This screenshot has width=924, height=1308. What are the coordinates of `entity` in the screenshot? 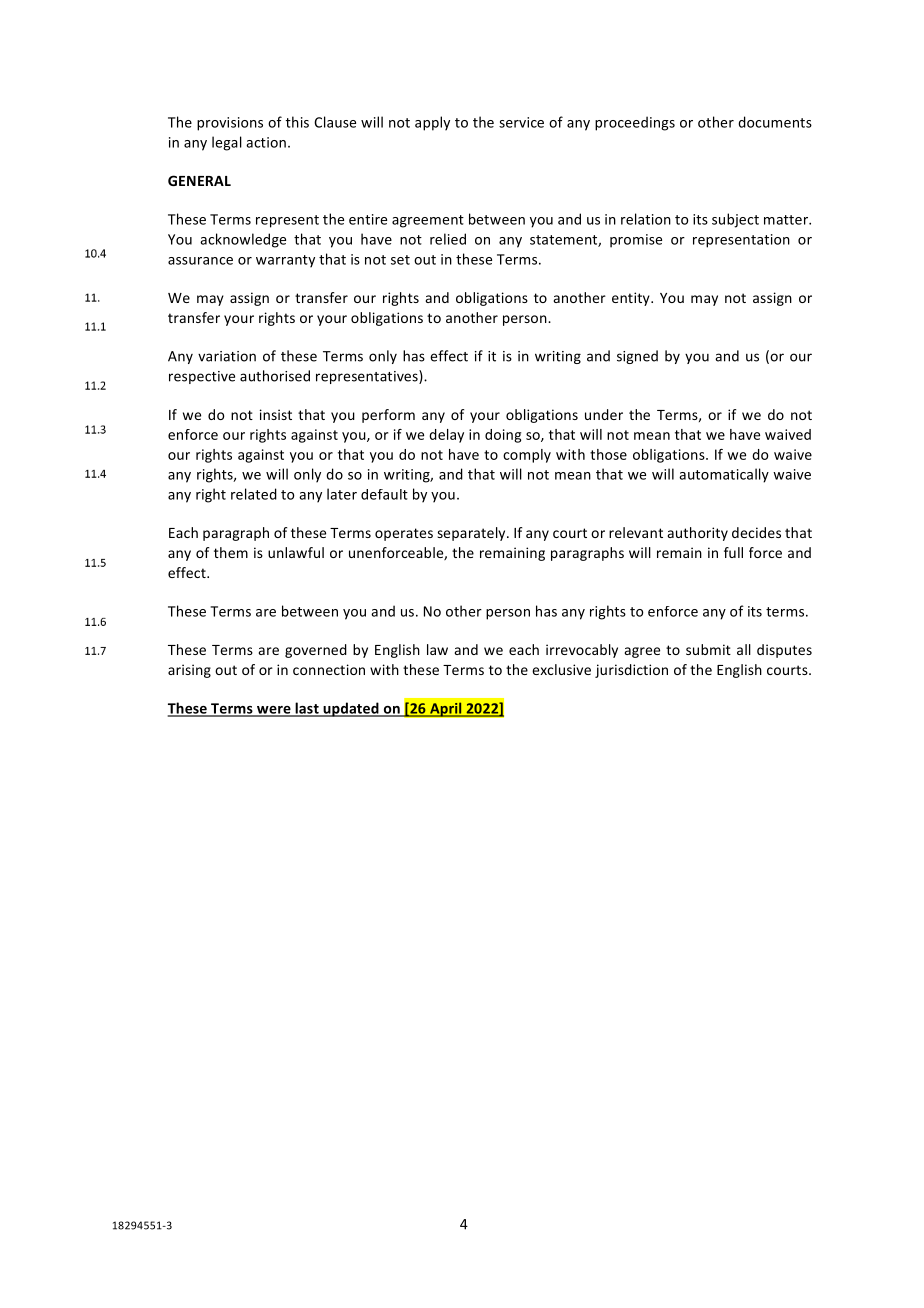 It's located at (632, 299).
